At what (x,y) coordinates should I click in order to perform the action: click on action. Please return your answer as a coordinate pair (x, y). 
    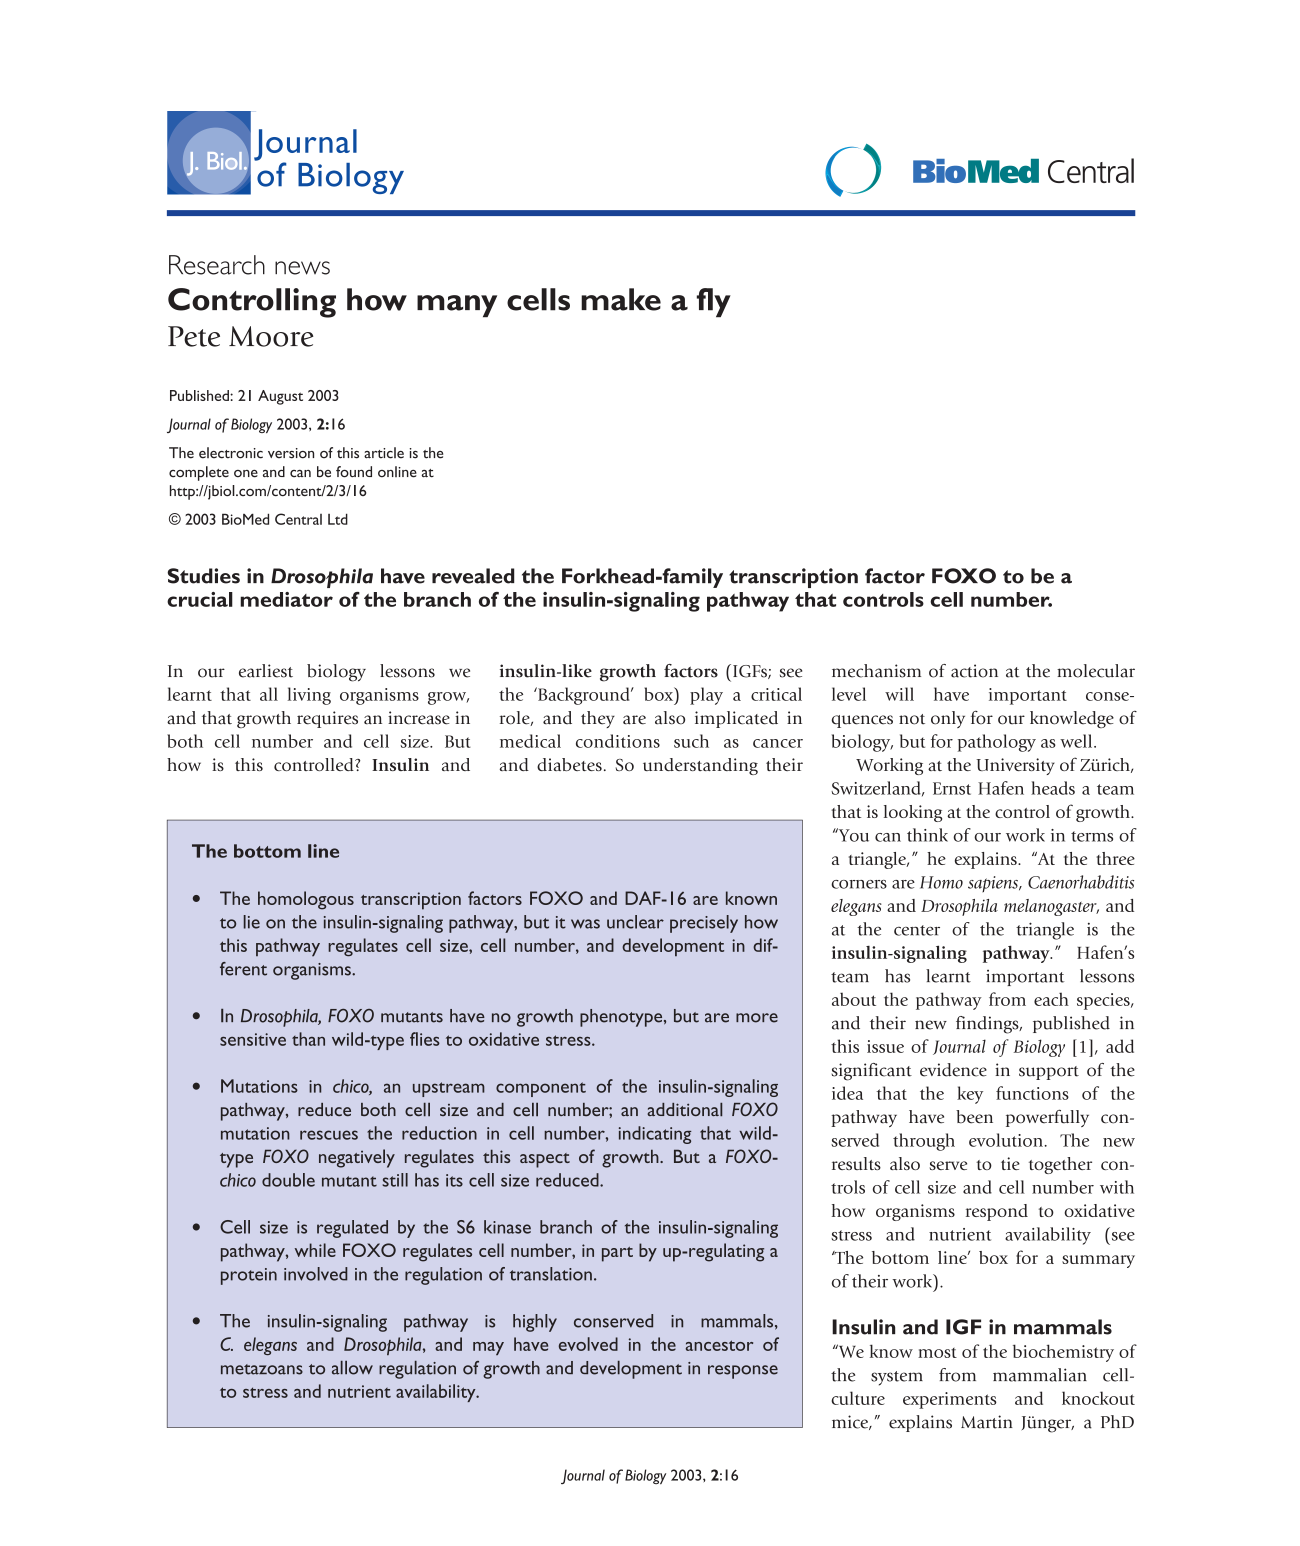
    Looking at the image, I should click on (974, 671).
